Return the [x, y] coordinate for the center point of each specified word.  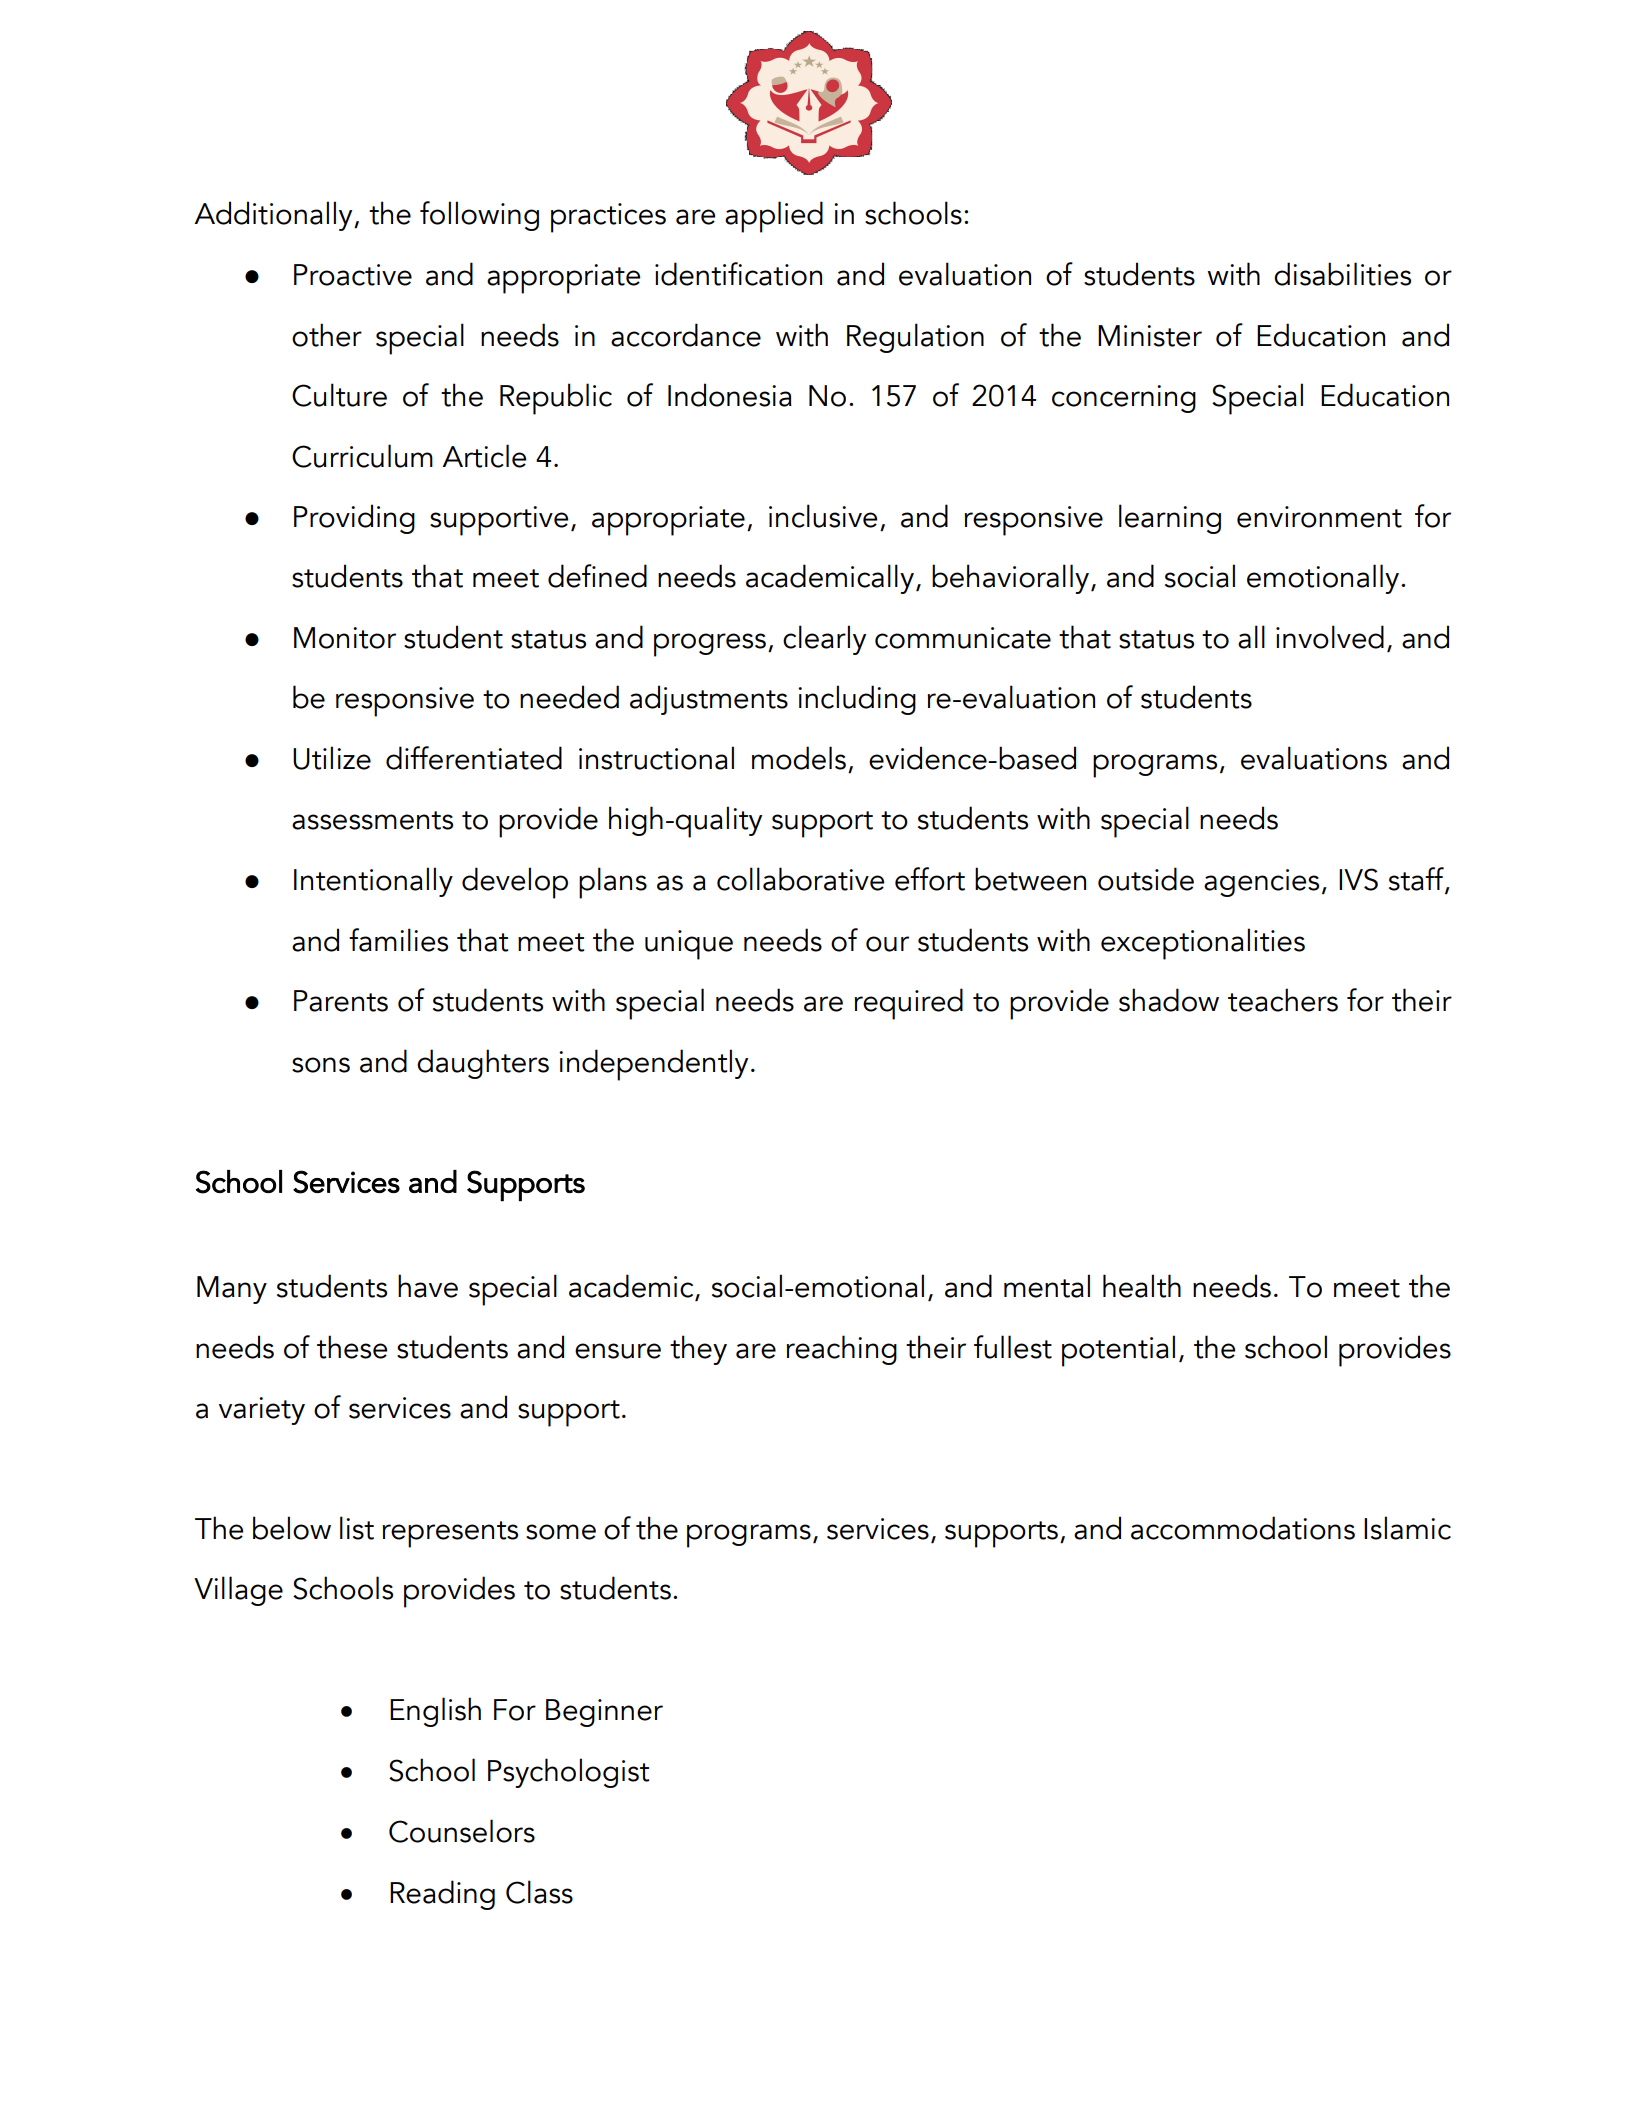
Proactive [353, 275]
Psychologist [568, 1773]
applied [774, 217]
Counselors [462, 1831]
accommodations [1243, 1528]
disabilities [1342, 274]
